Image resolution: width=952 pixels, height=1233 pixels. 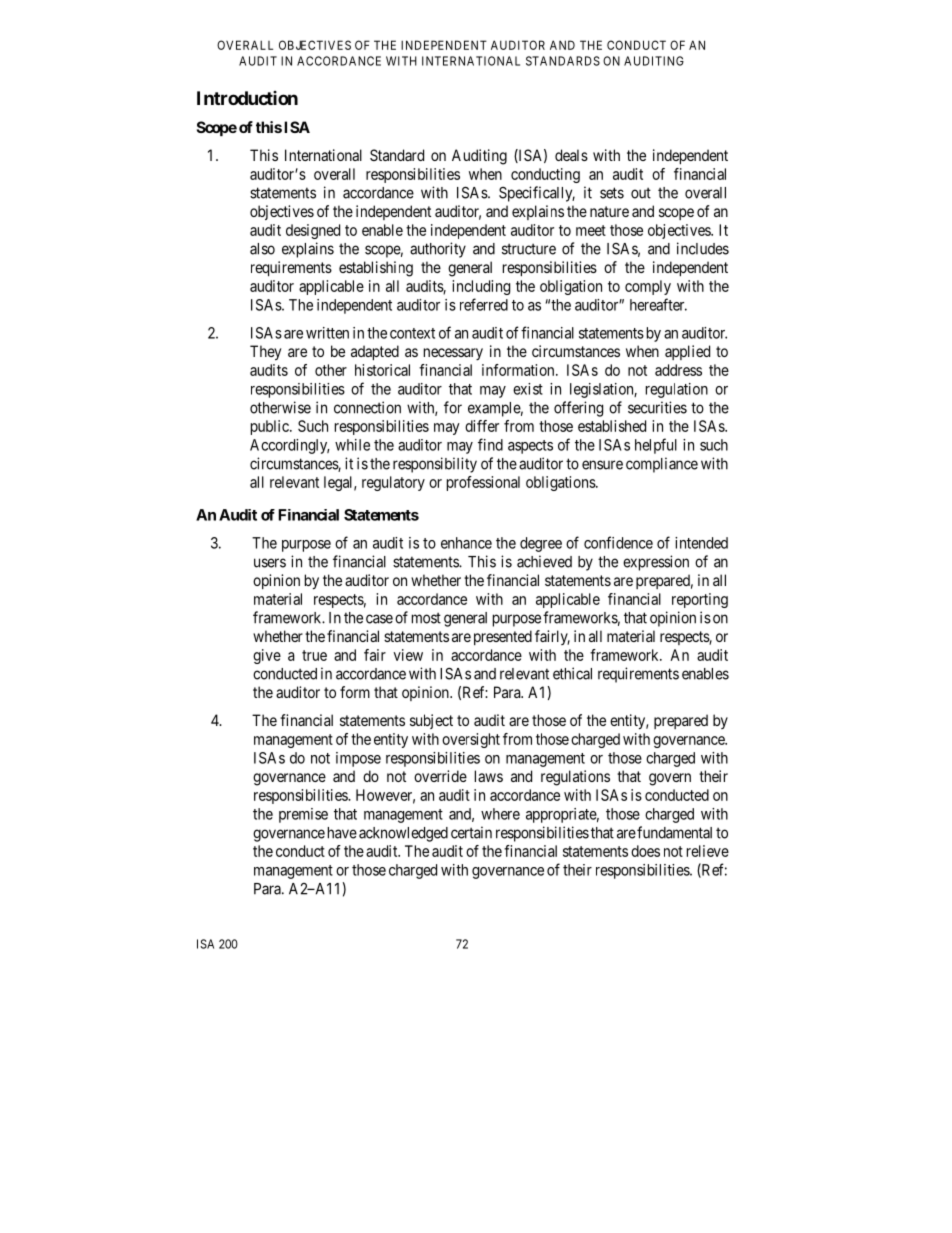 I want to click on professional, so click(x=483, y=483).
